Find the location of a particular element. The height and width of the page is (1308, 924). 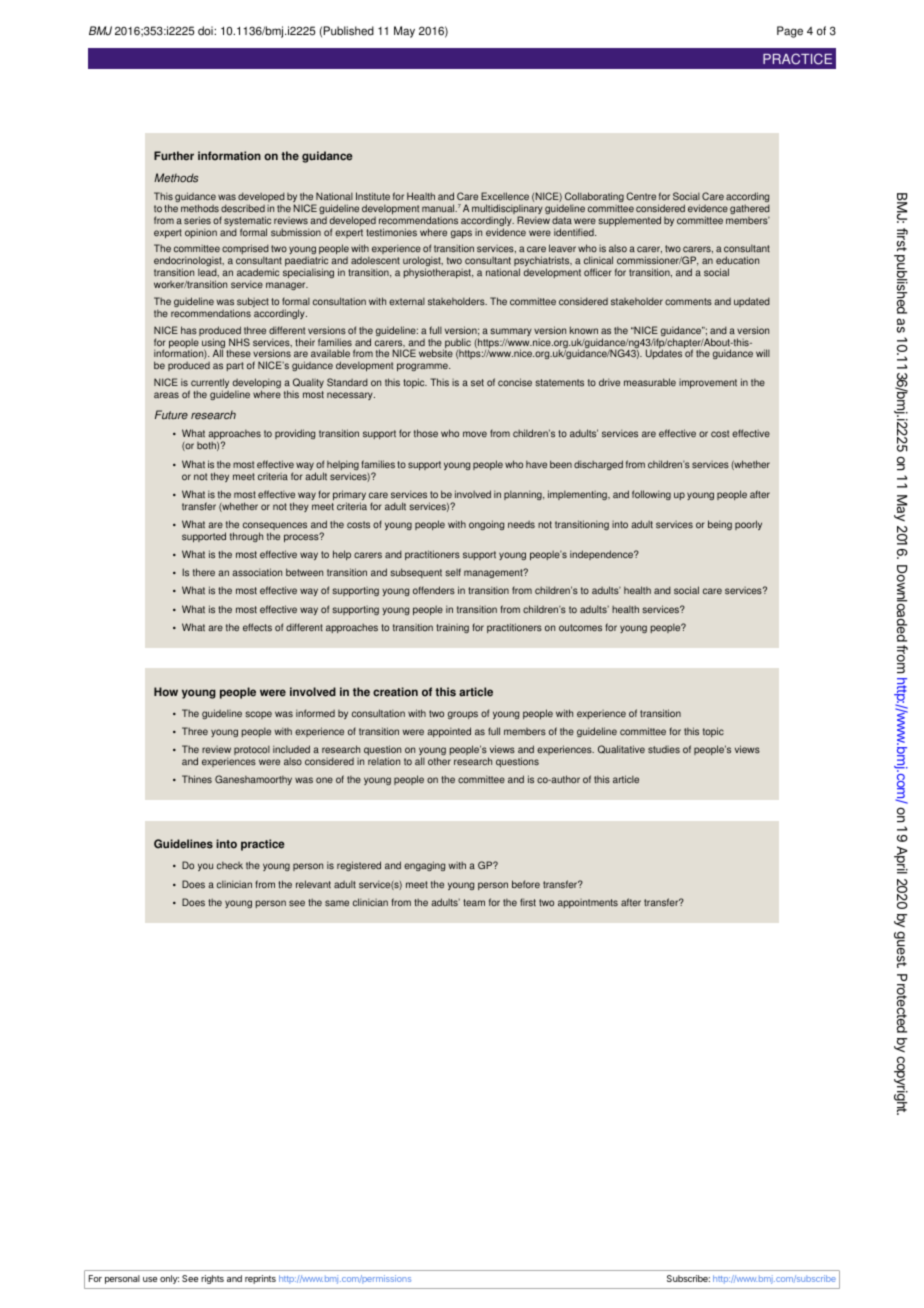

improvement is located at coordinates (708, 383).
